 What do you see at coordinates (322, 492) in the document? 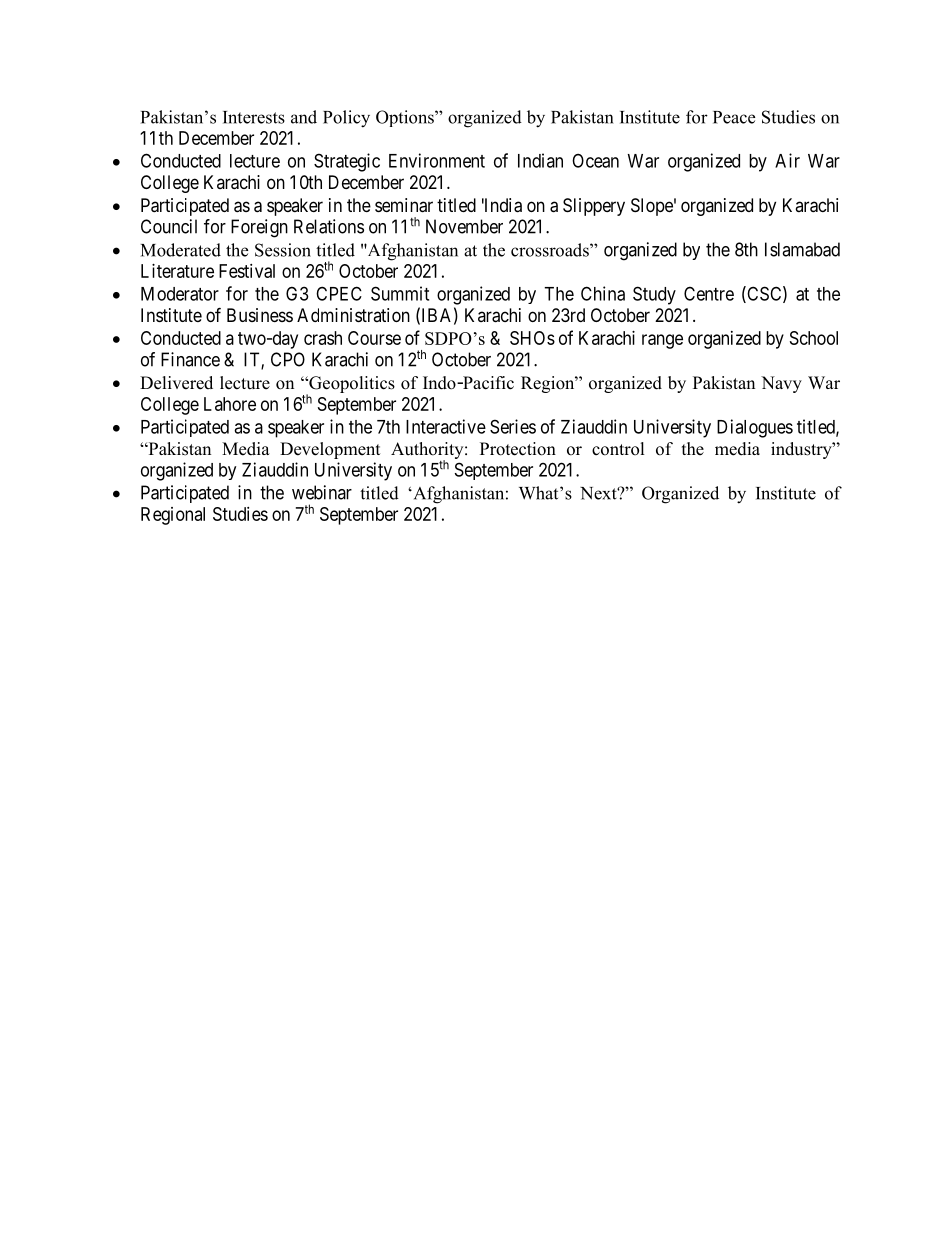
I see `webinar` at bounding box center [322, 492].
